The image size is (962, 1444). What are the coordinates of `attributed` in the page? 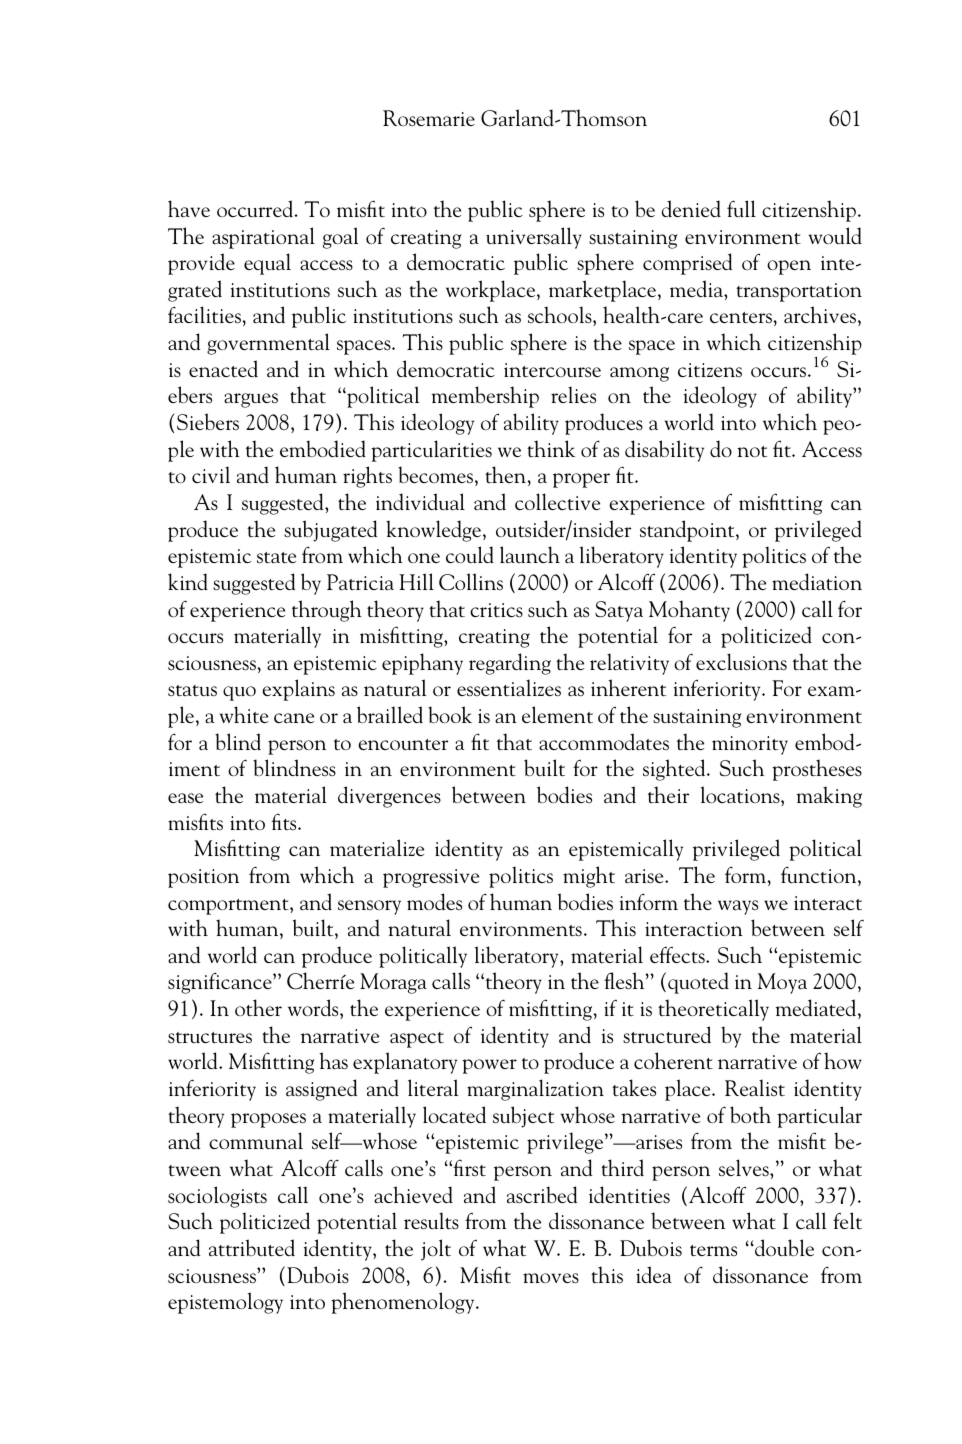 It's located at (252, 1248).
